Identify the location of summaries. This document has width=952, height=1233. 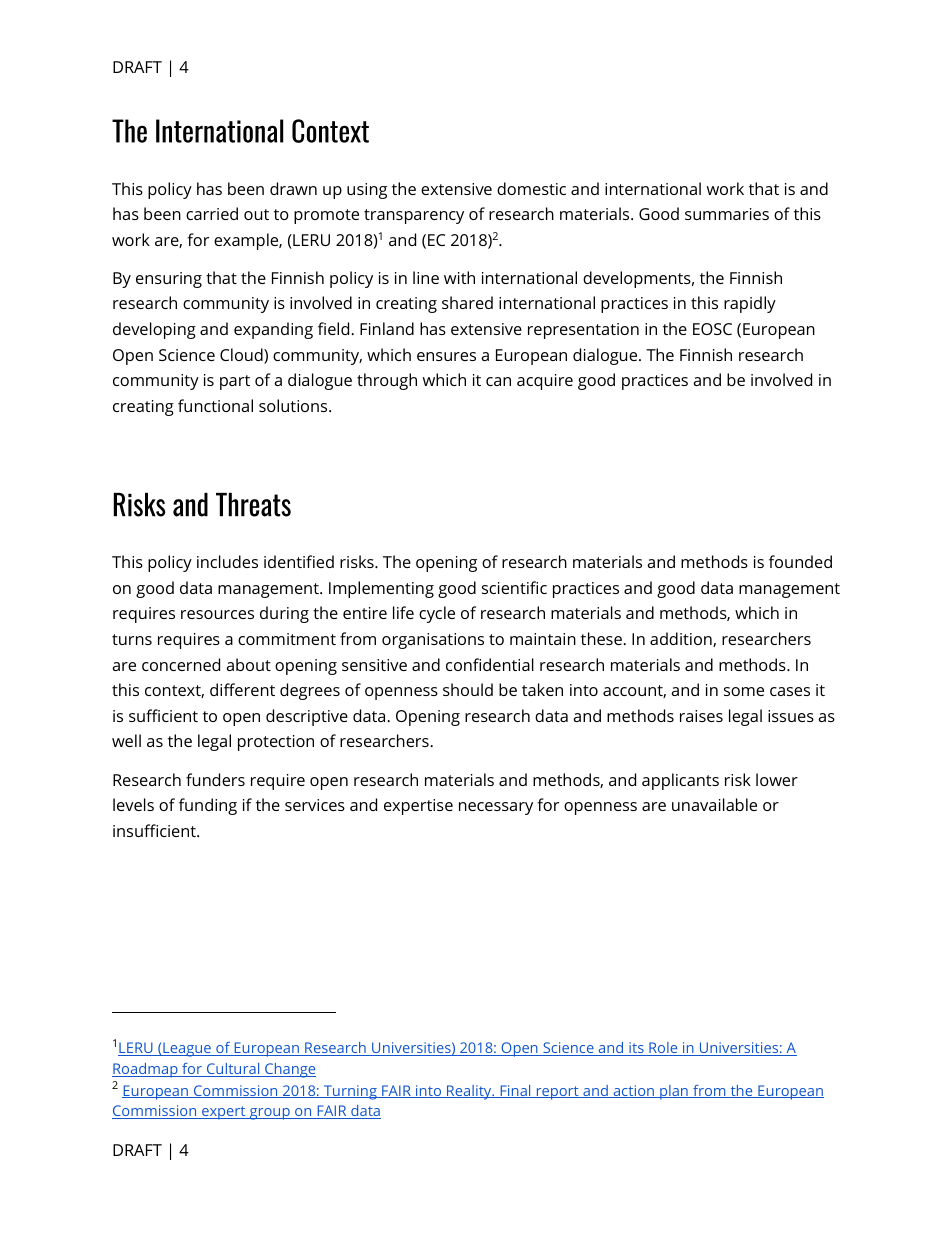
(727, 214).
